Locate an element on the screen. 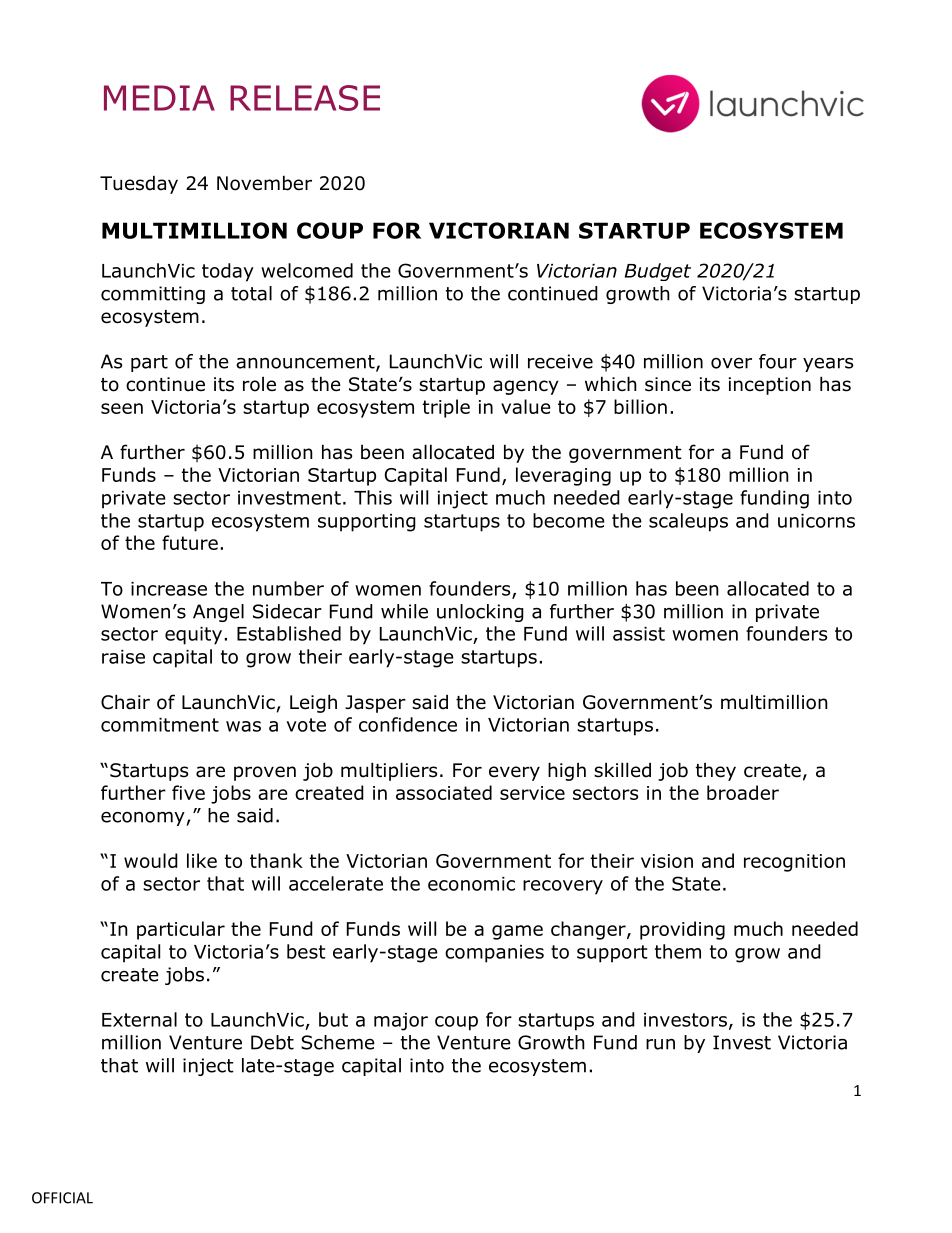 The width and height of the screenshot is (952, 1233). raise is located at coordinates (123, 657).
